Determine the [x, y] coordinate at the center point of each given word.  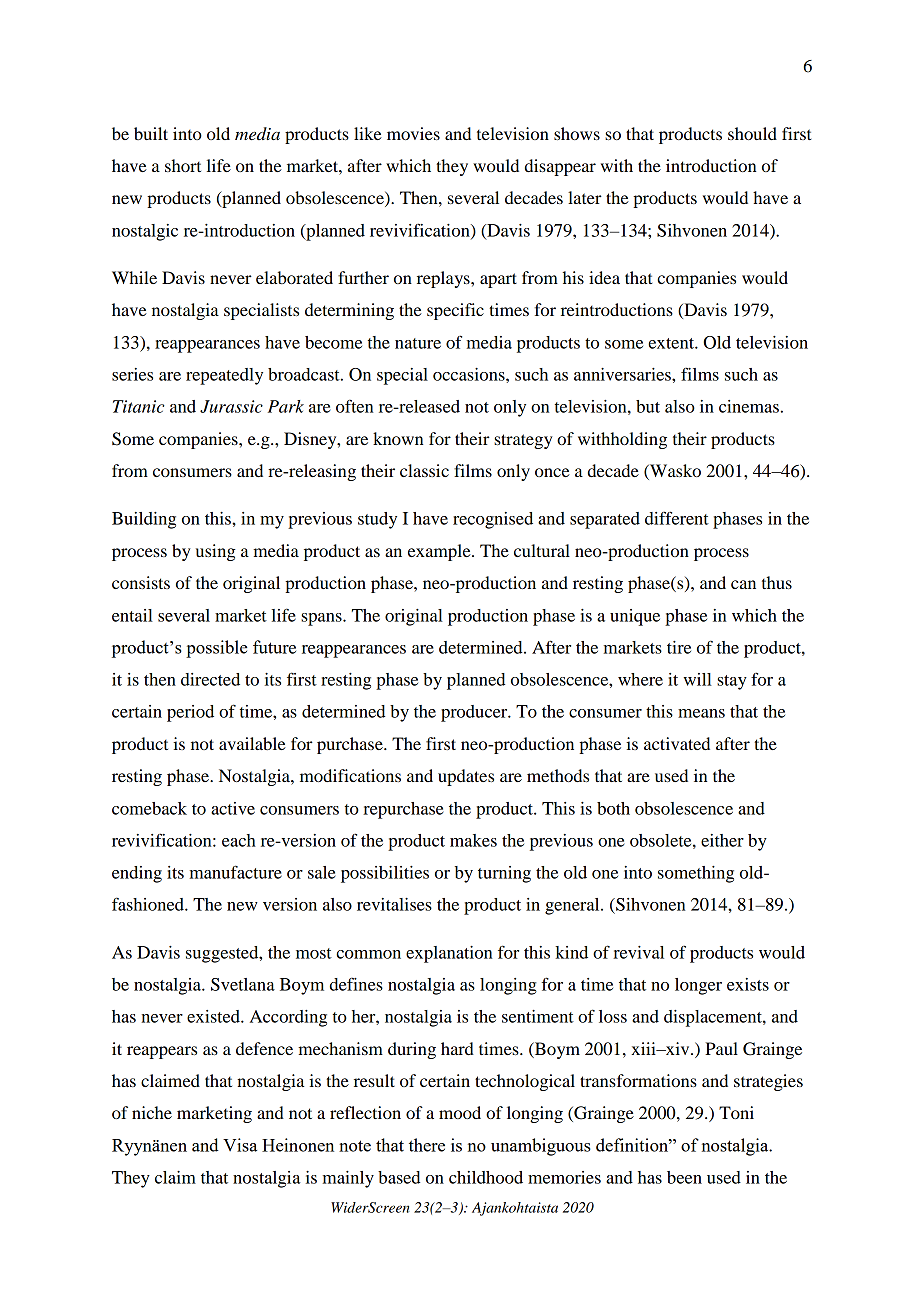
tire [679, 647]
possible [217, 649]
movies [413, 133]
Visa [240, 1145]
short [183, 165]
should [752, 133]
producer [475, 713]
